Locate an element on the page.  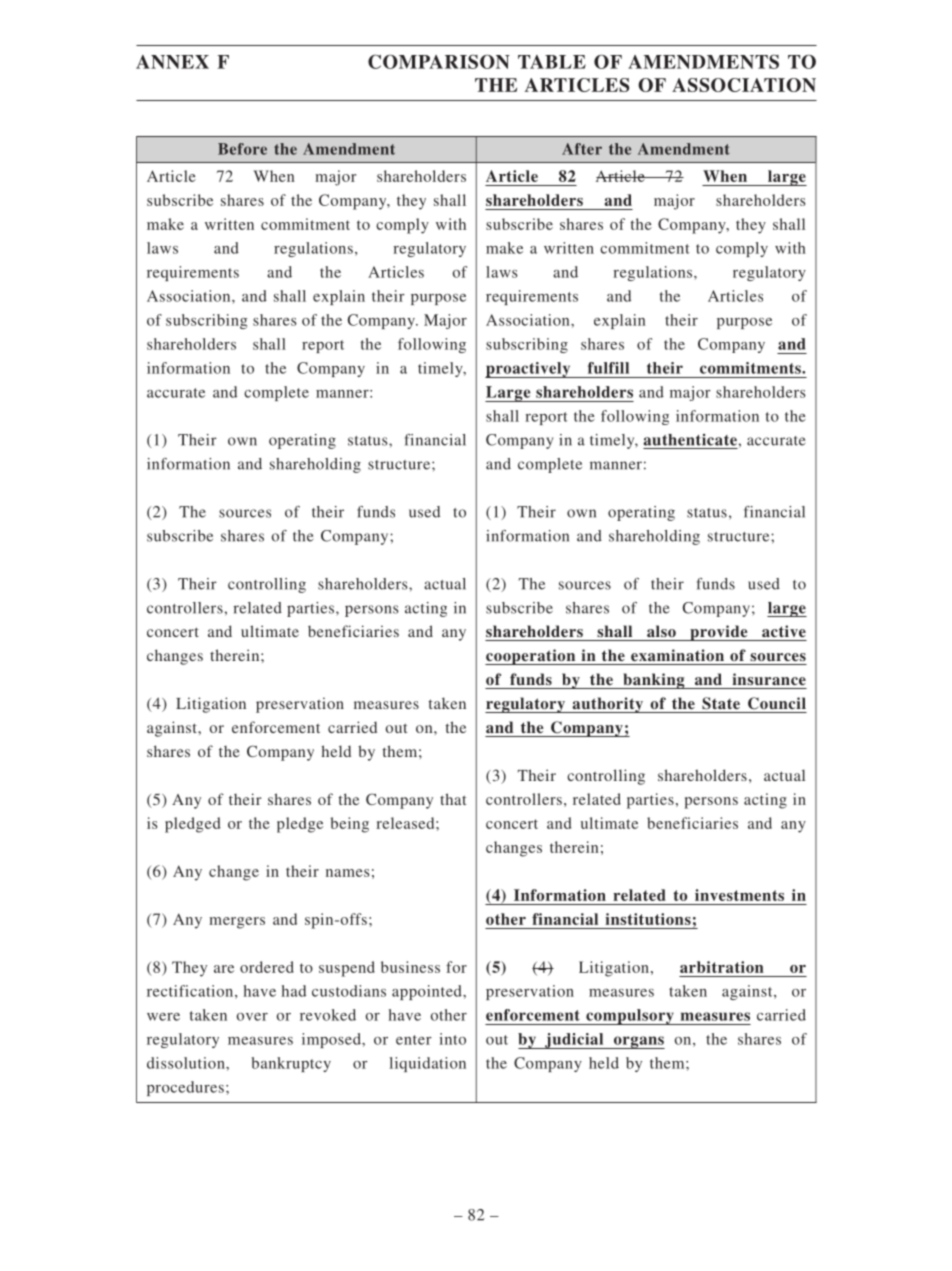
cooperation is located at coordinates (531, 657).
